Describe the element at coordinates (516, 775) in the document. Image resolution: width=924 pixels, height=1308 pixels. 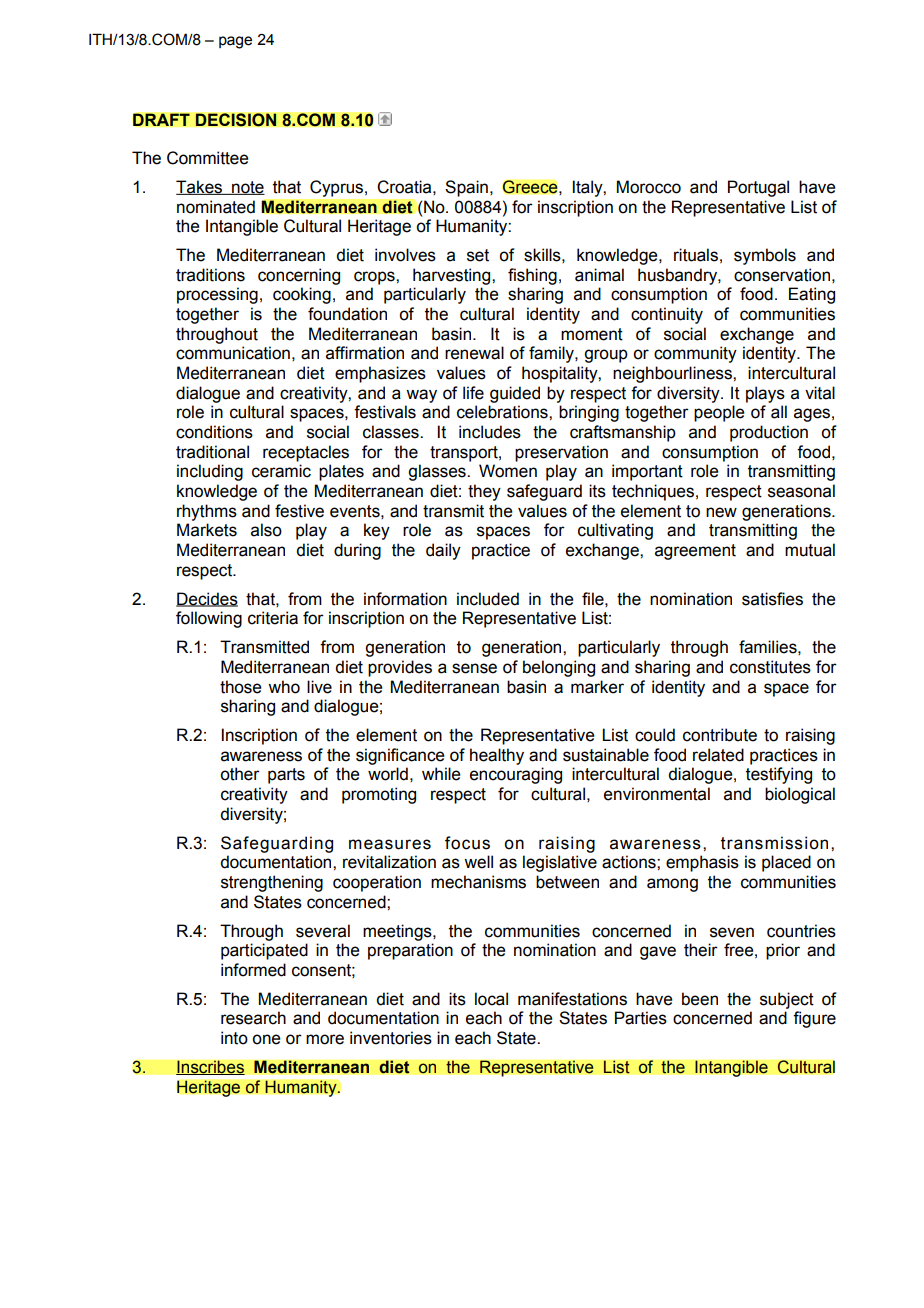
I see `encouraging` at that location.
